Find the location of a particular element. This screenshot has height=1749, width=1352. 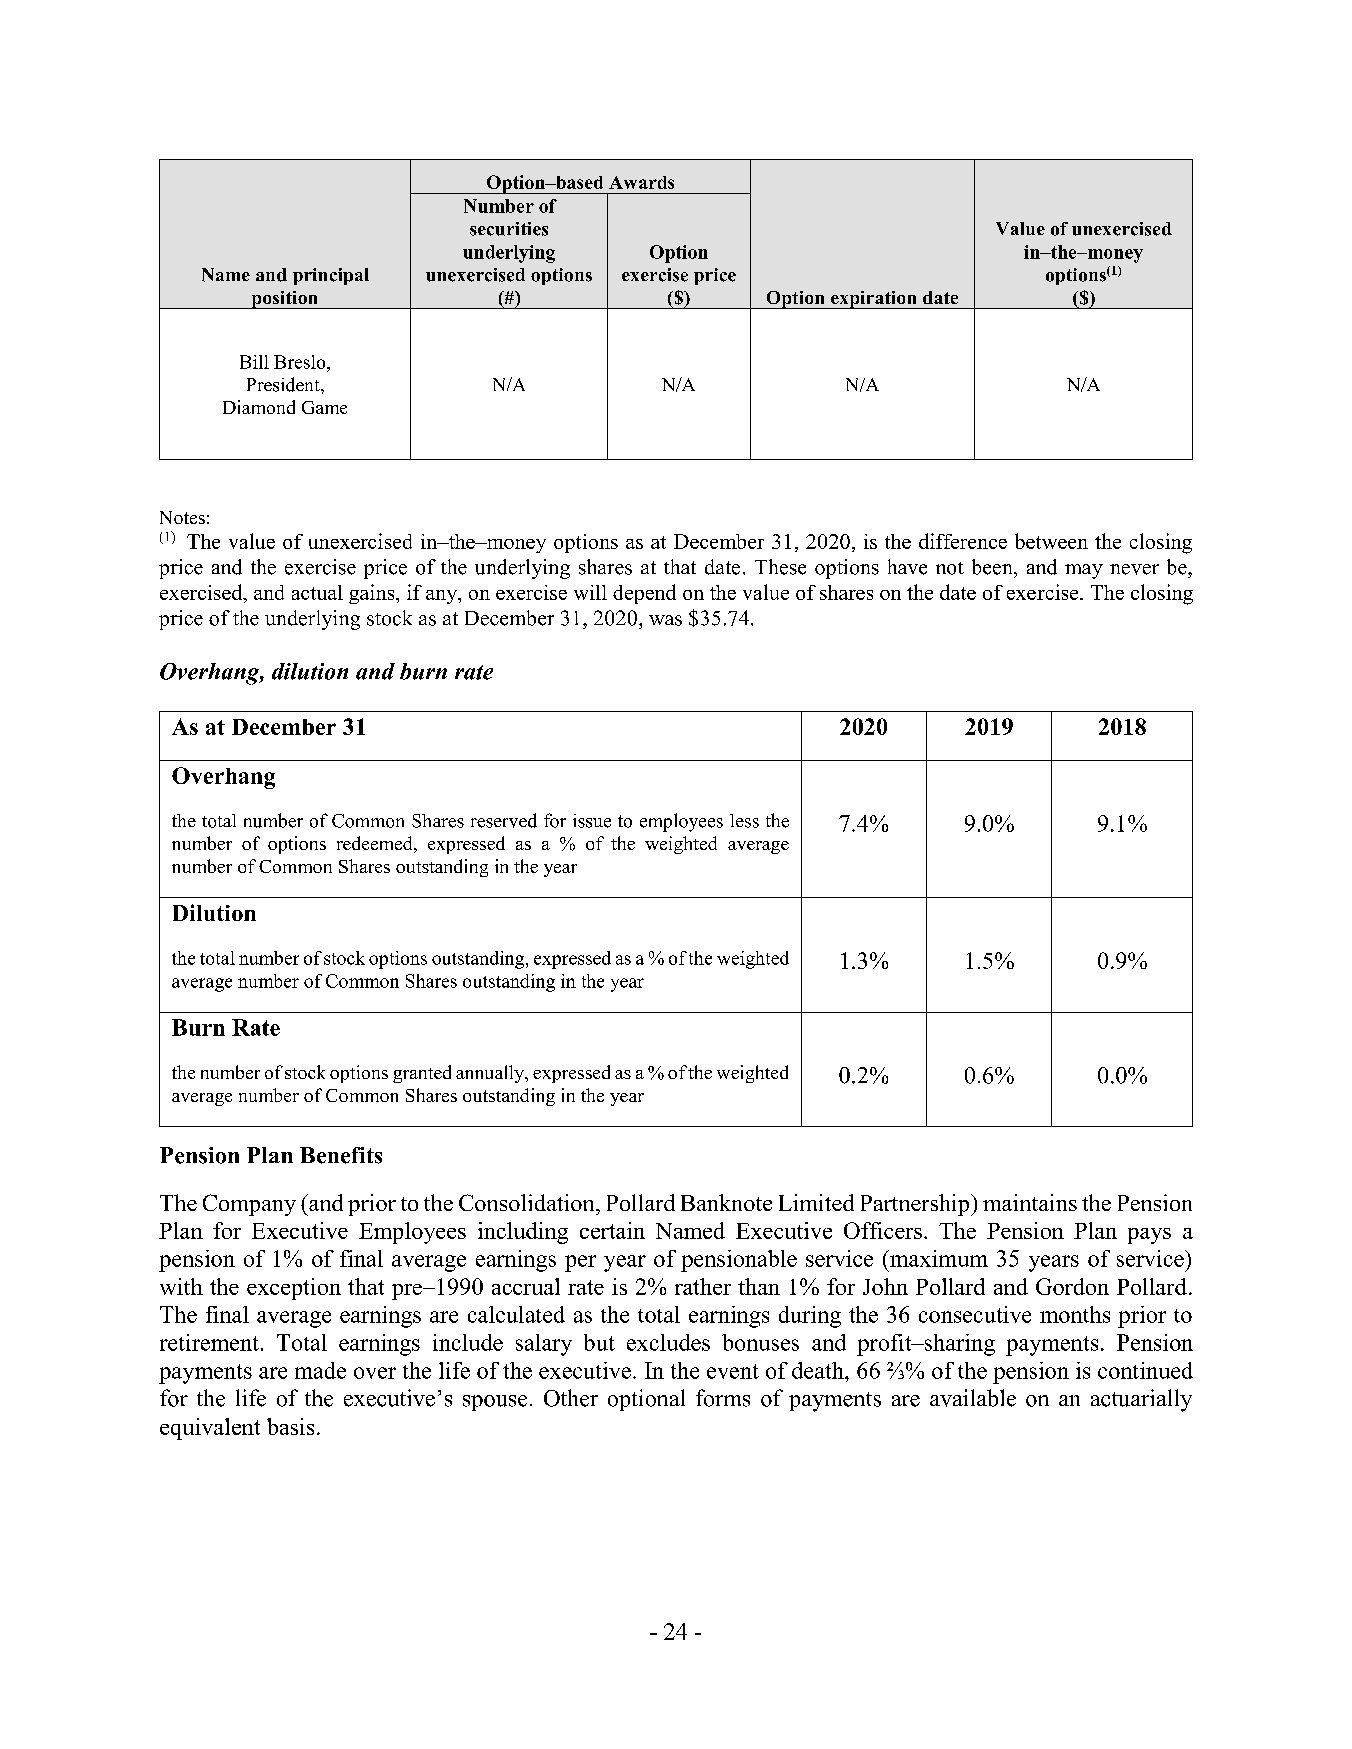

between is located at coordinates (1051, 541).
